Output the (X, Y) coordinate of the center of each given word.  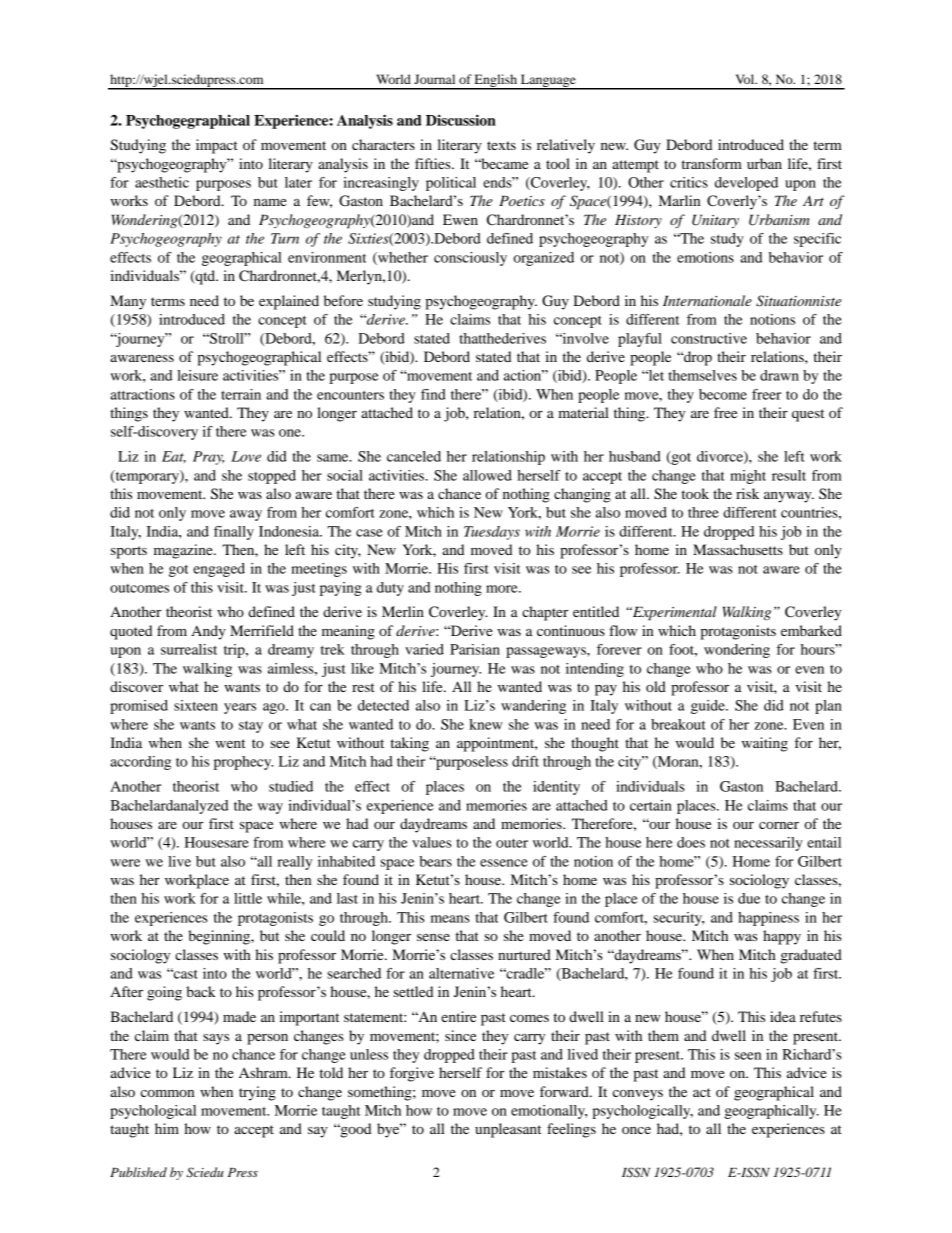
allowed (487, 475)
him (167, 1128)
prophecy (244, 763)
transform (711, 163)
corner (779, 825)
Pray (208, 458)
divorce (721, 457)
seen (748, 1056)
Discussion (461, 120)
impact (217, 146)
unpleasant (508, 1130)
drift (525, 761)
